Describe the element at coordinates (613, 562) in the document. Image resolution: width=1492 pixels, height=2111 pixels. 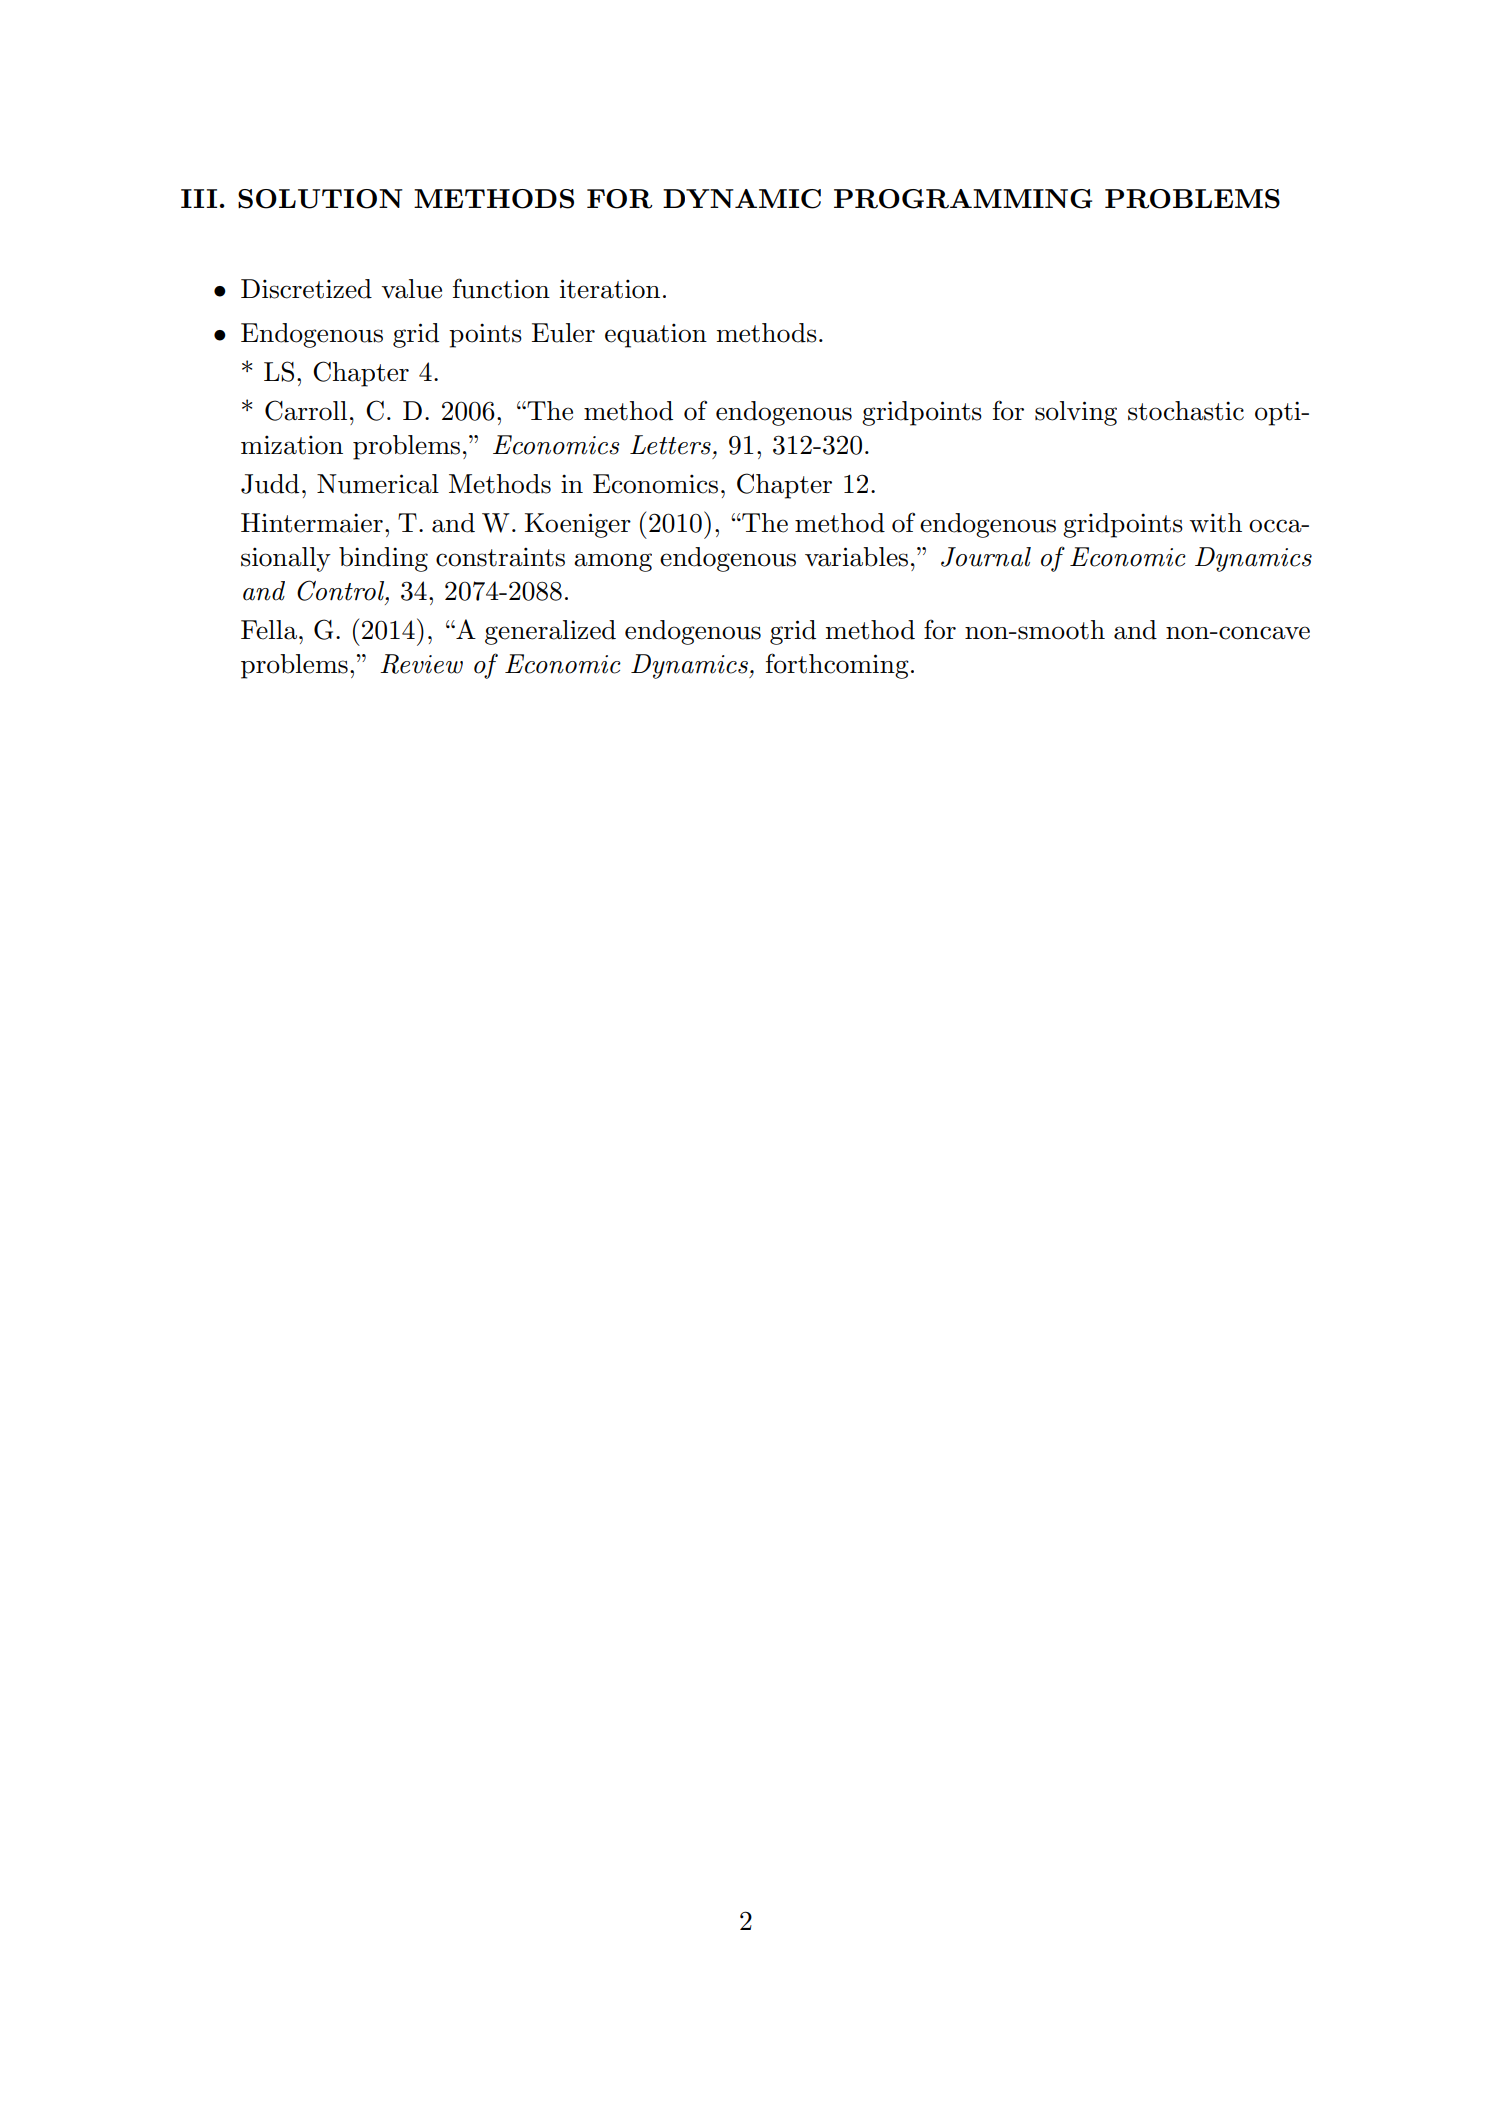
I see `among` at that location.
